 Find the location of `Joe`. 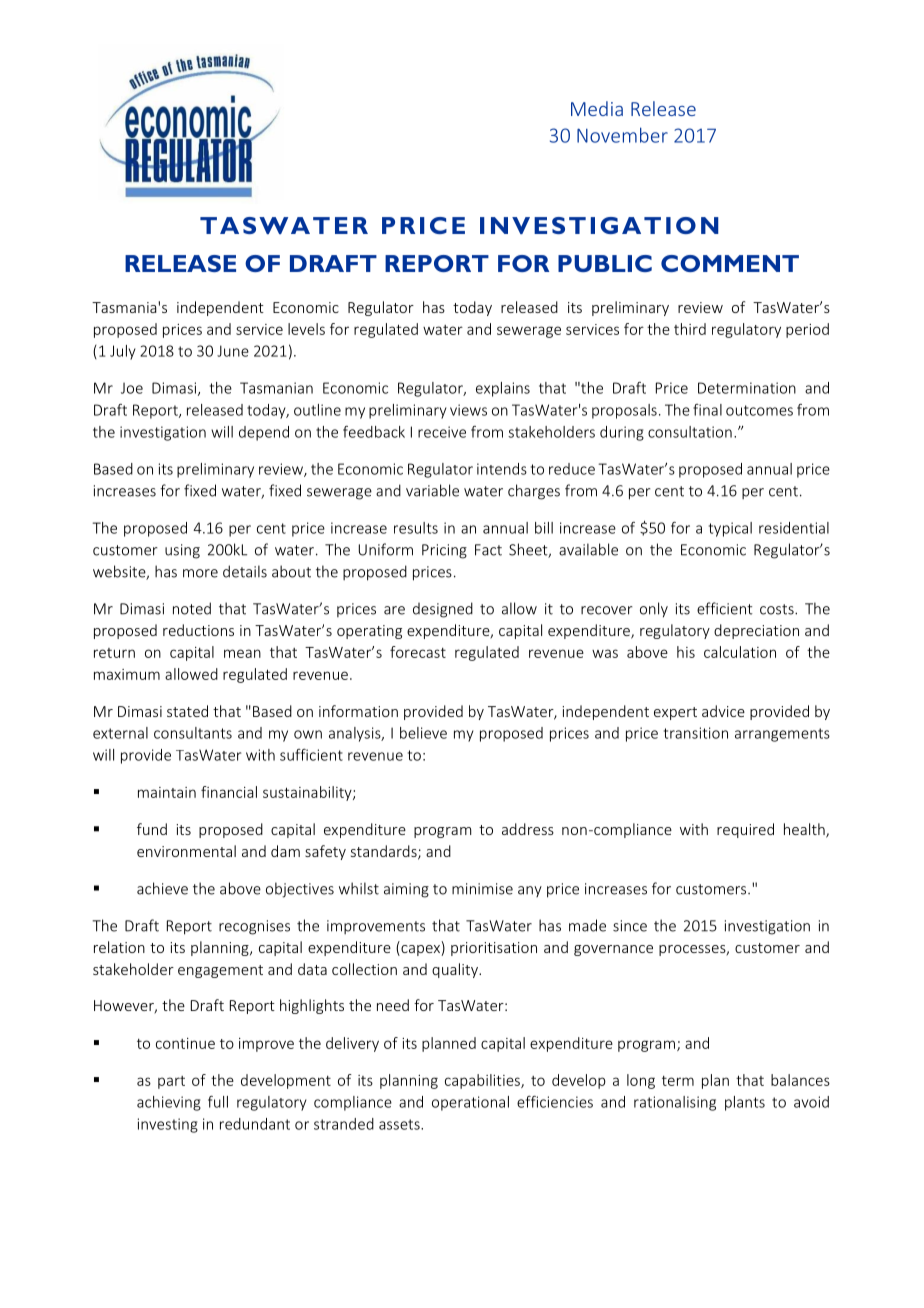

Joe is located at coordinates (132, 388).
